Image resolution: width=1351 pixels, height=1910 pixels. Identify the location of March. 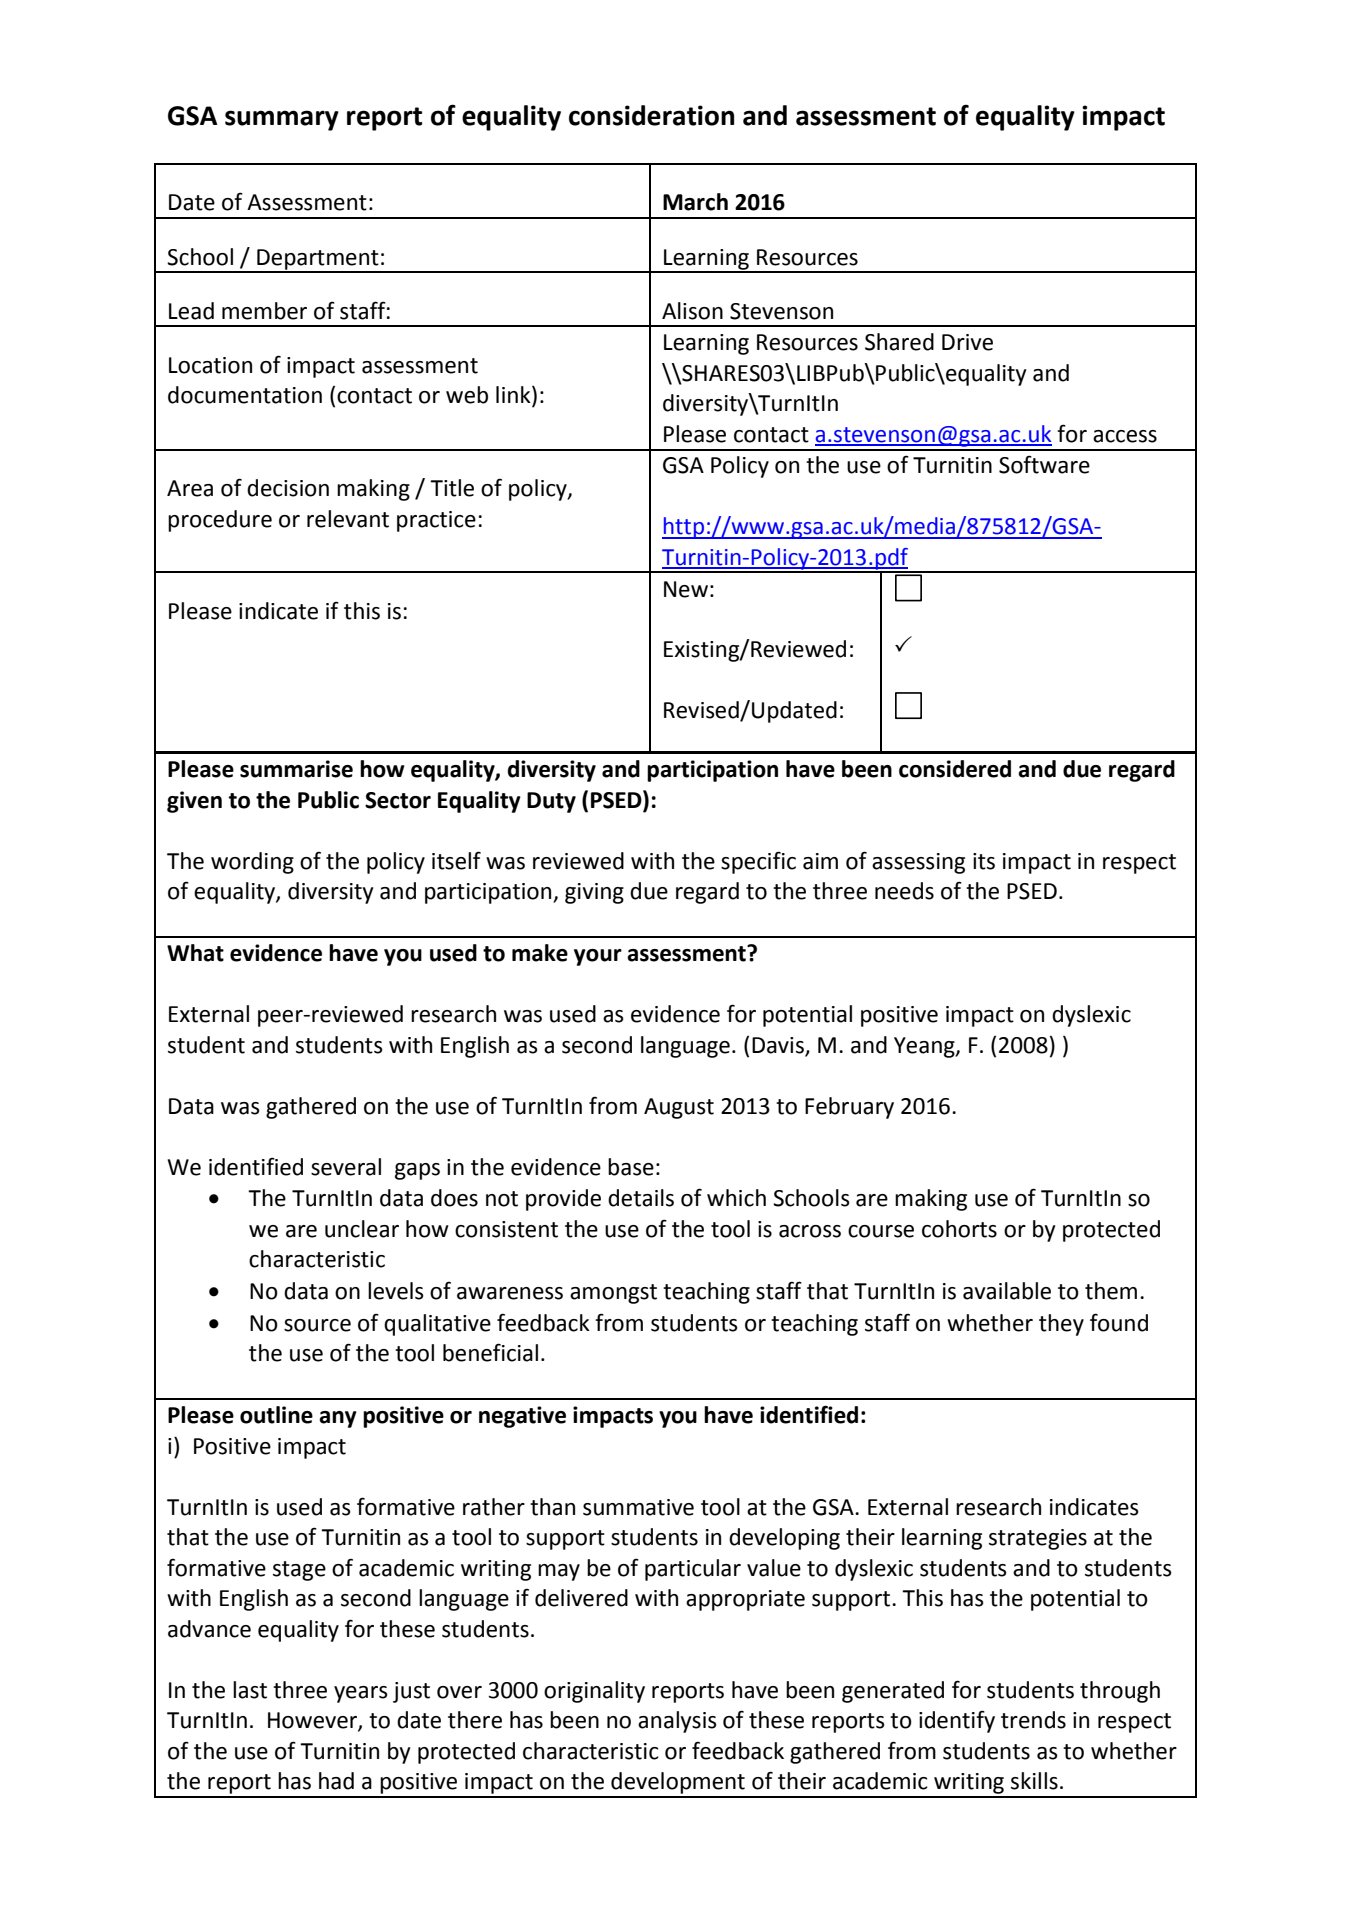
(695, 202).
